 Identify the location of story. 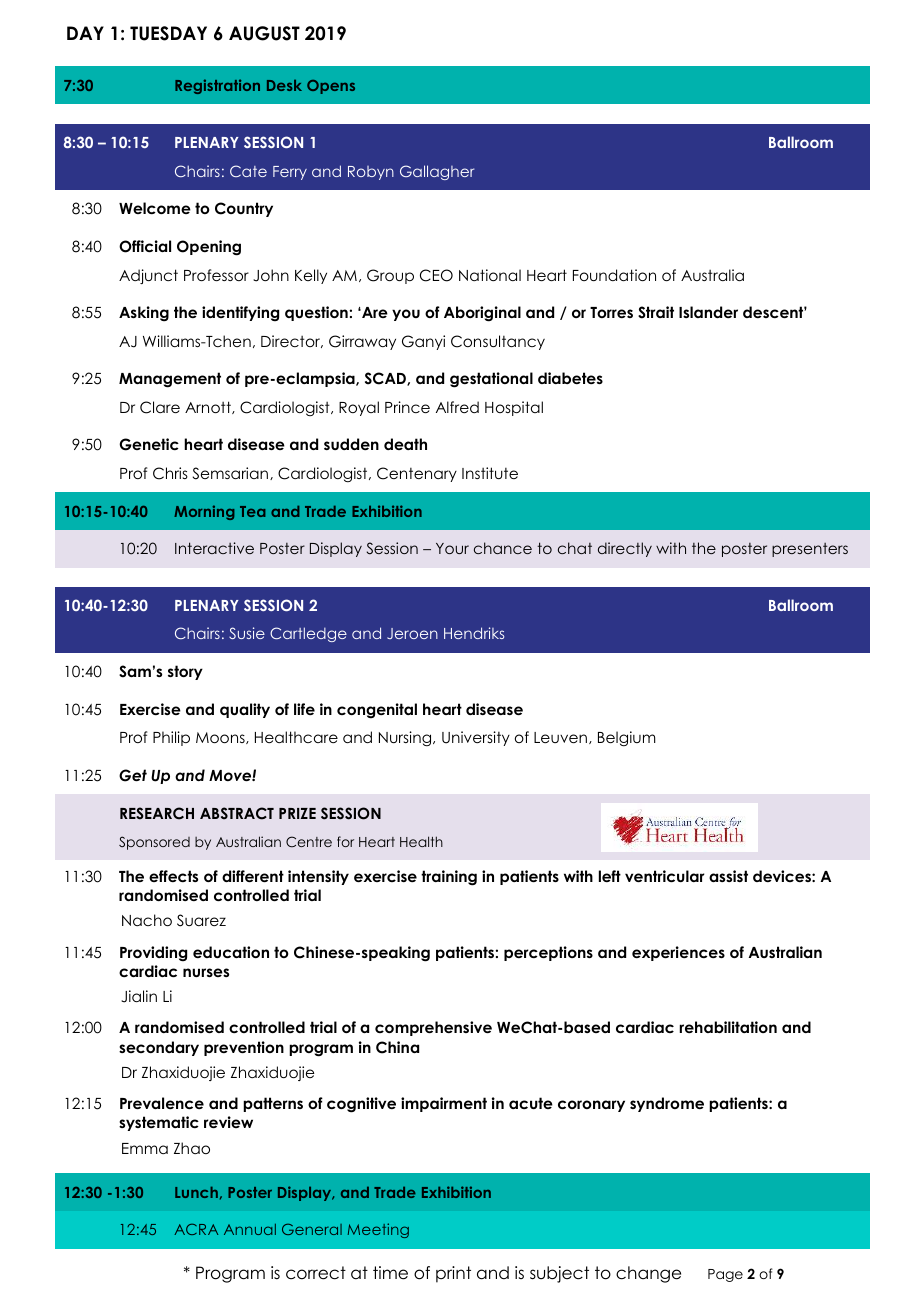
(185, 672).
